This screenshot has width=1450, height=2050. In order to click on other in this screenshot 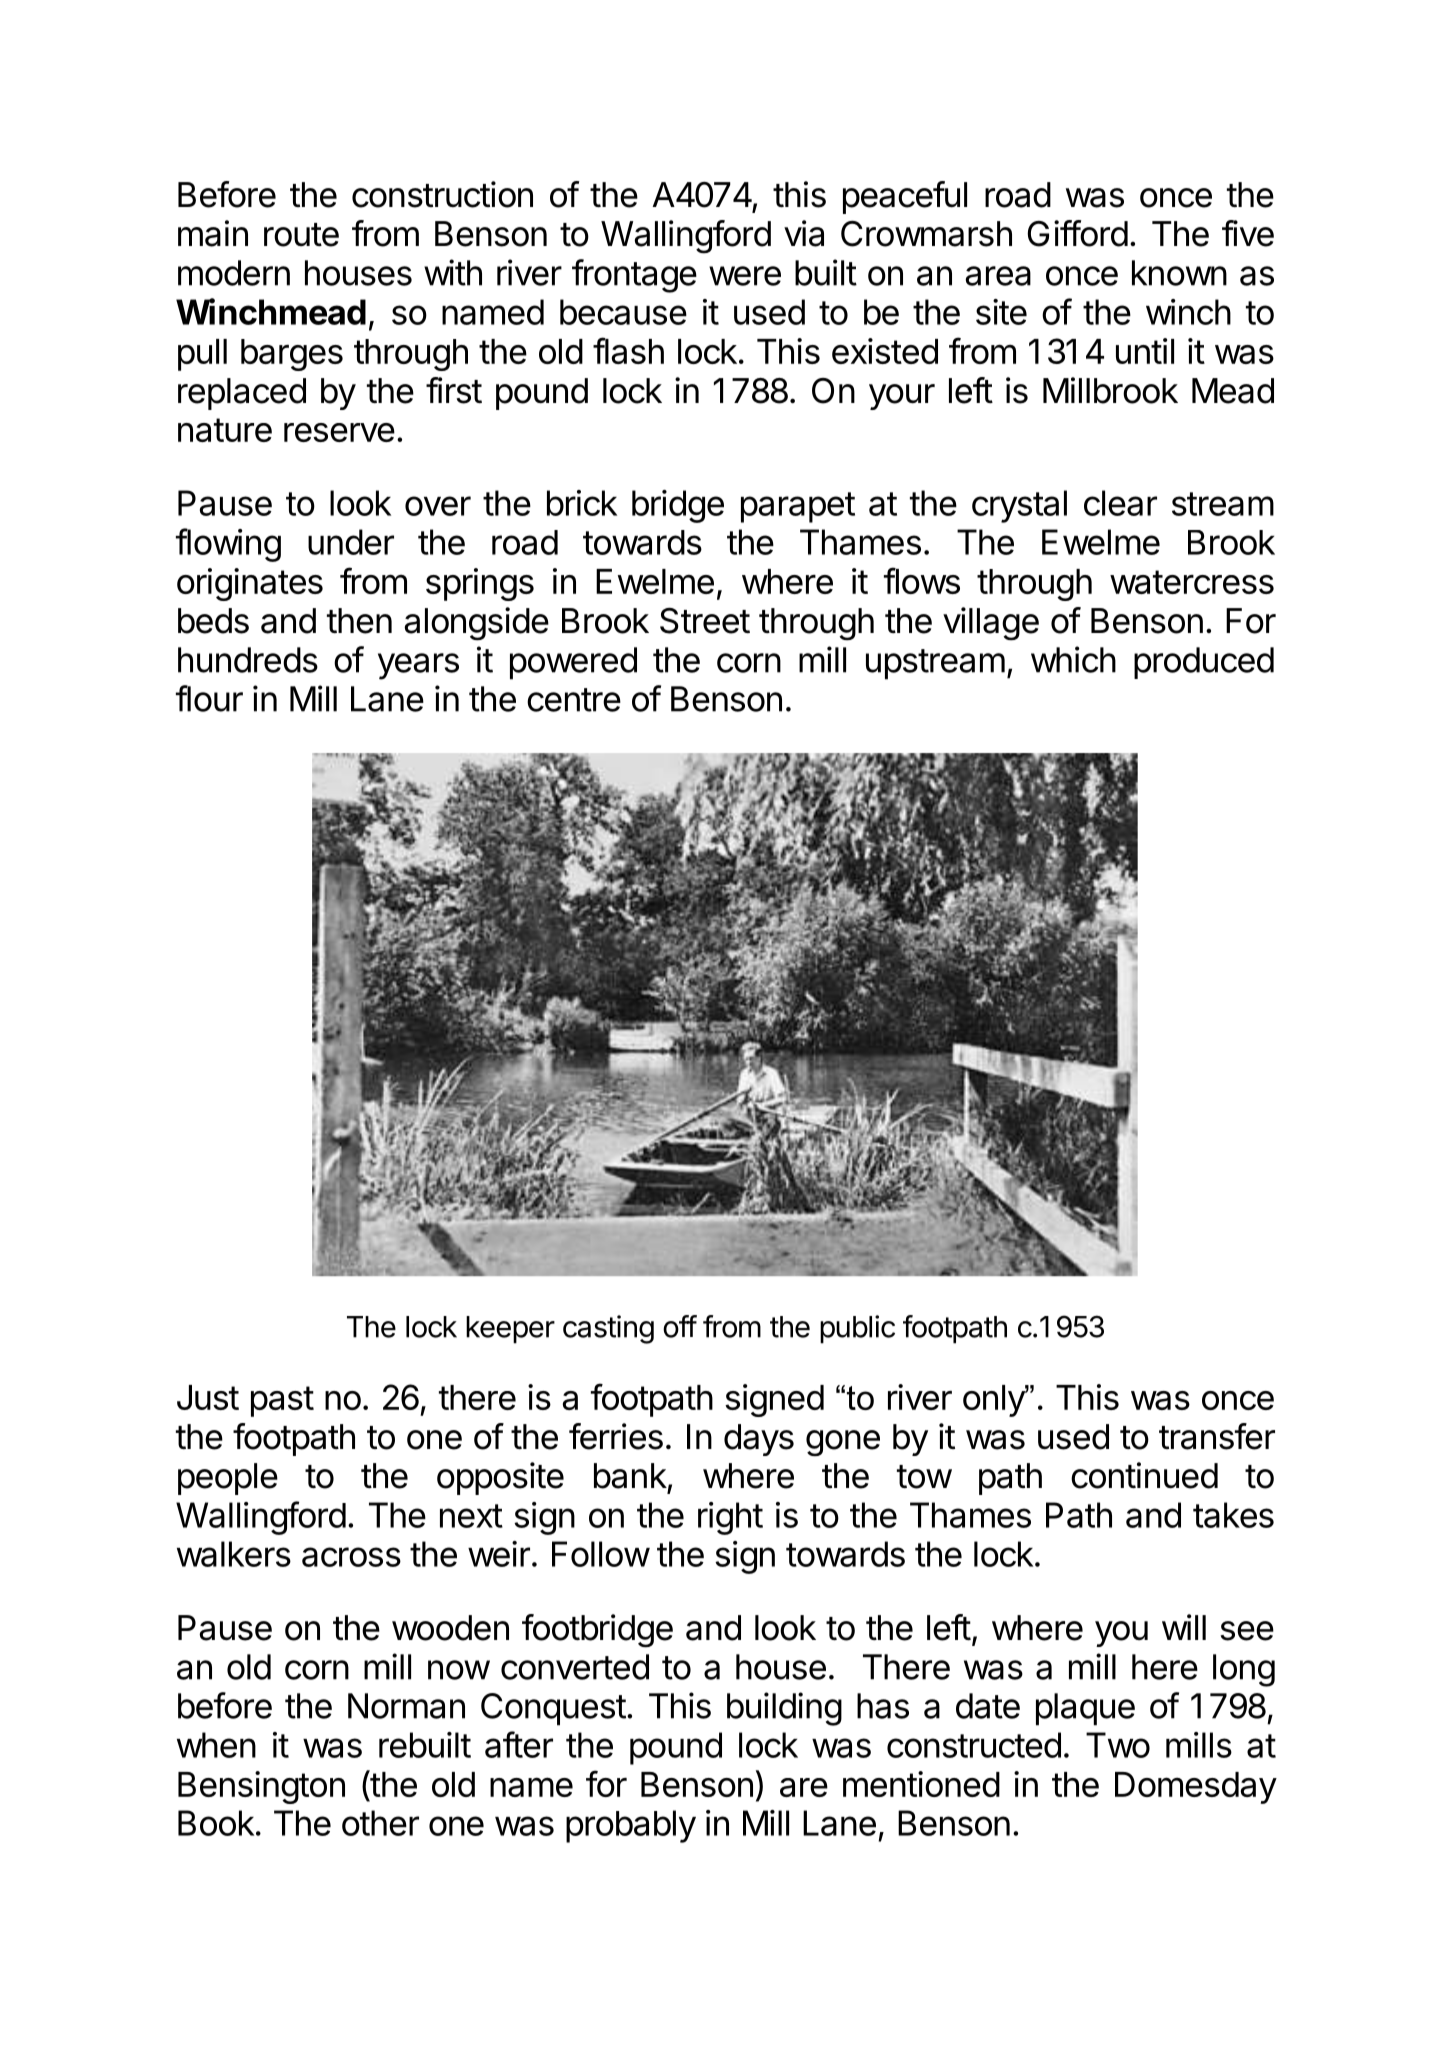, I will do `click(380, 1823)`.
